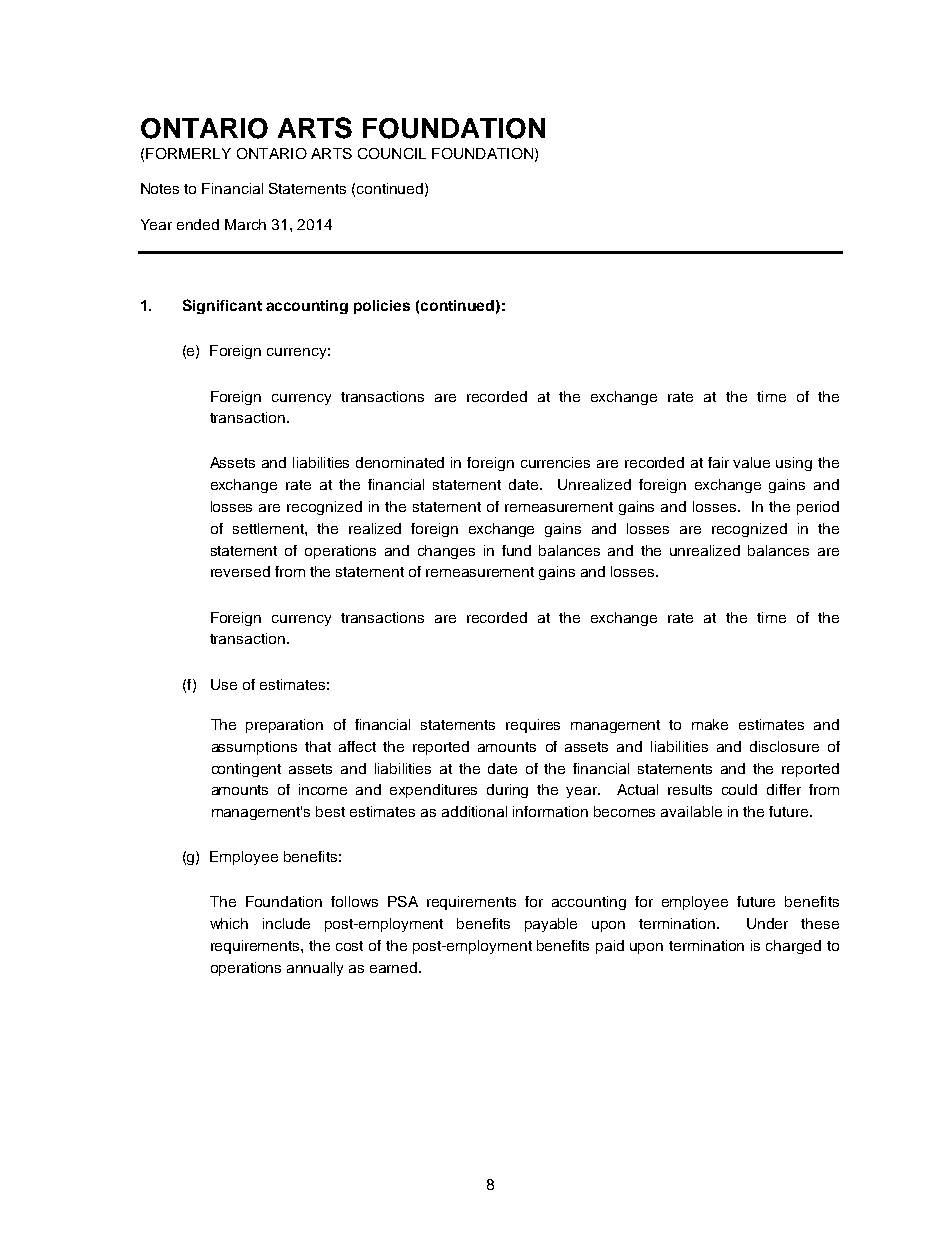 This image has width=952, height=1233. Describe the element at coordinates (222, 306) in the image. I see `Significant` at that location.
